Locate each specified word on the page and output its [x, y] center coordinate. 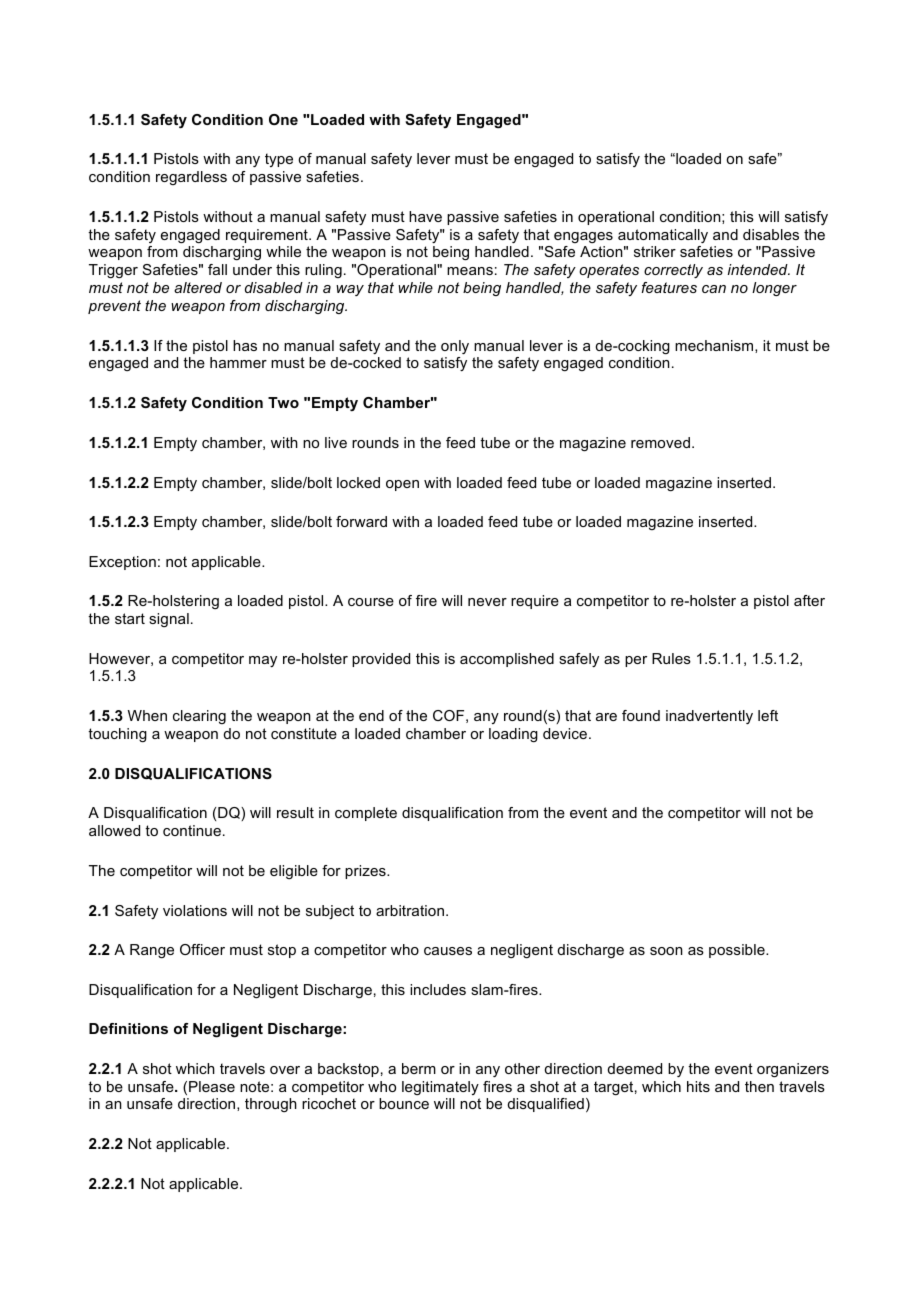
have [425, 216]
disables [771, 234]
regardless [191, 178]
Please [212, 1086]
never [487, 602]
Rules [671, 658]
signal [169, 620]
